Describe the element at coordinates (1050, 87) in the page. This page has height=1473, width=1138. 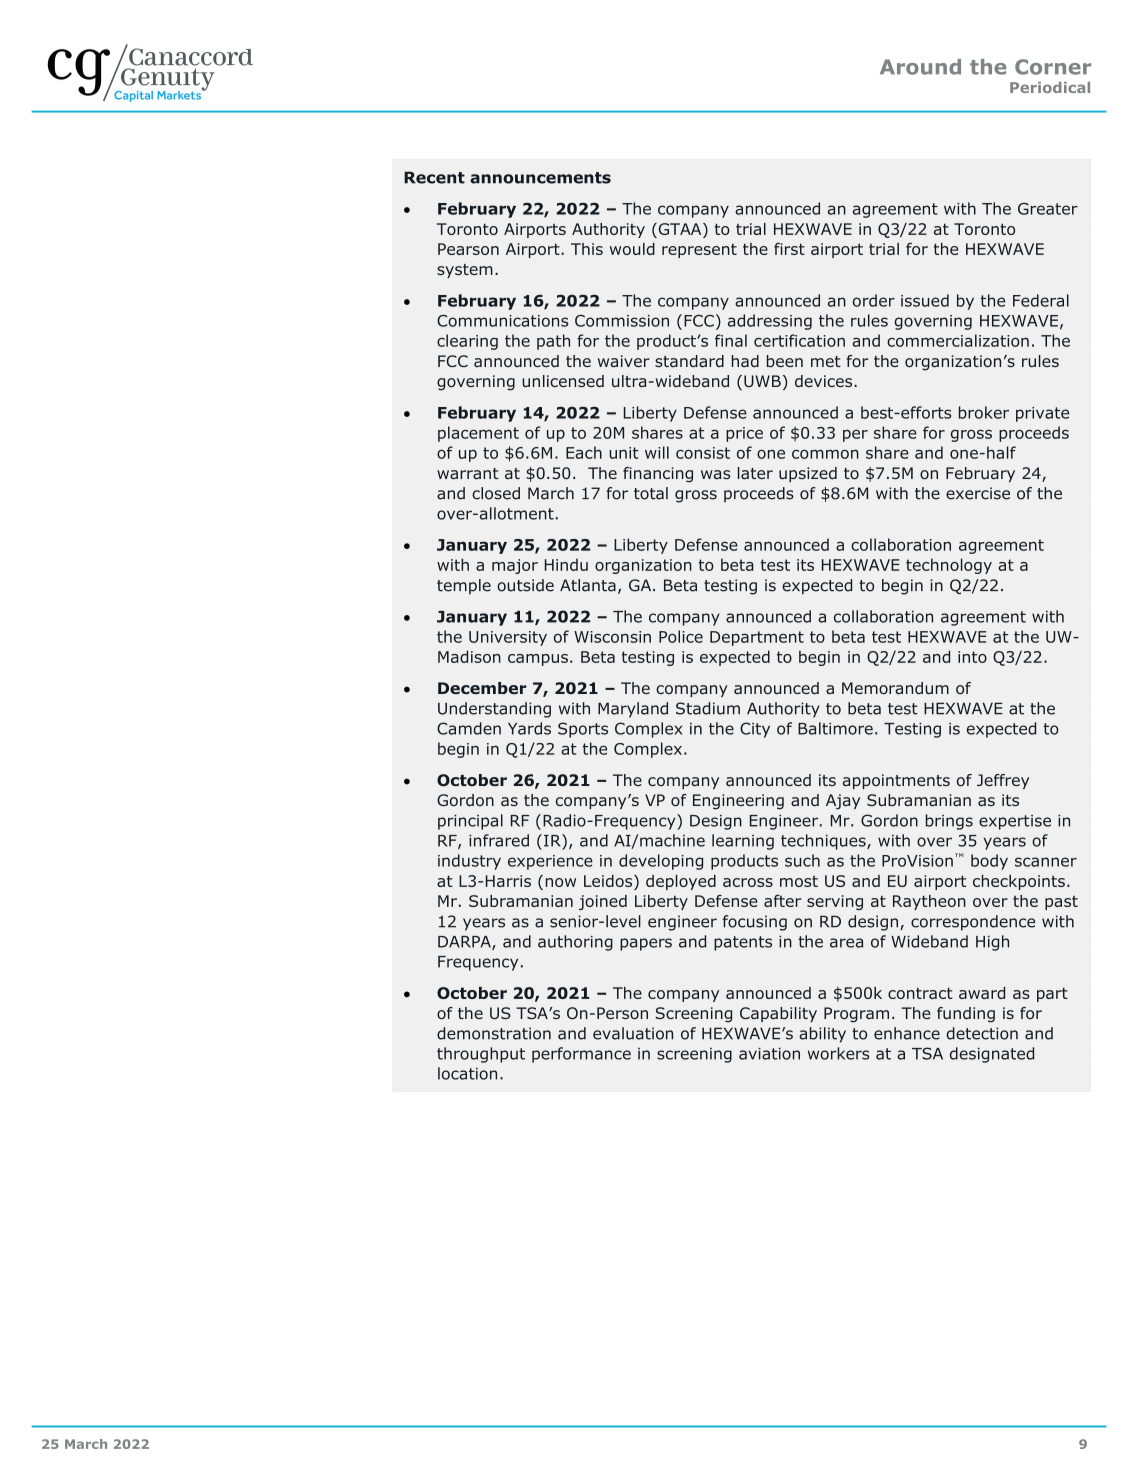
I see `Periodical` at that location.
